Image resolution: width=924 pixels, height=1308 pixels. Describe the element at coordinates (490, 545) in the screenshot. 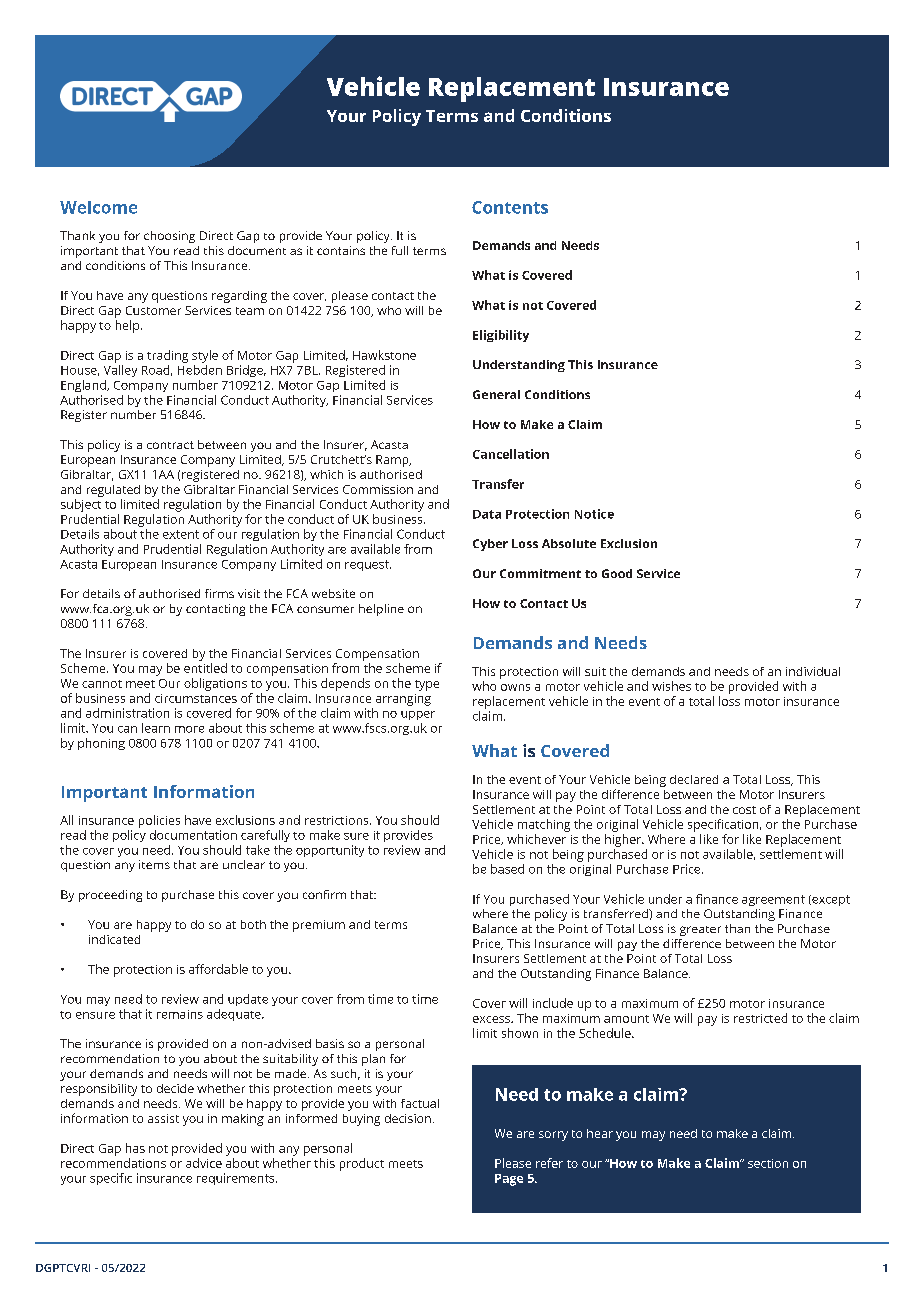

I see `Cyber` at that location.
